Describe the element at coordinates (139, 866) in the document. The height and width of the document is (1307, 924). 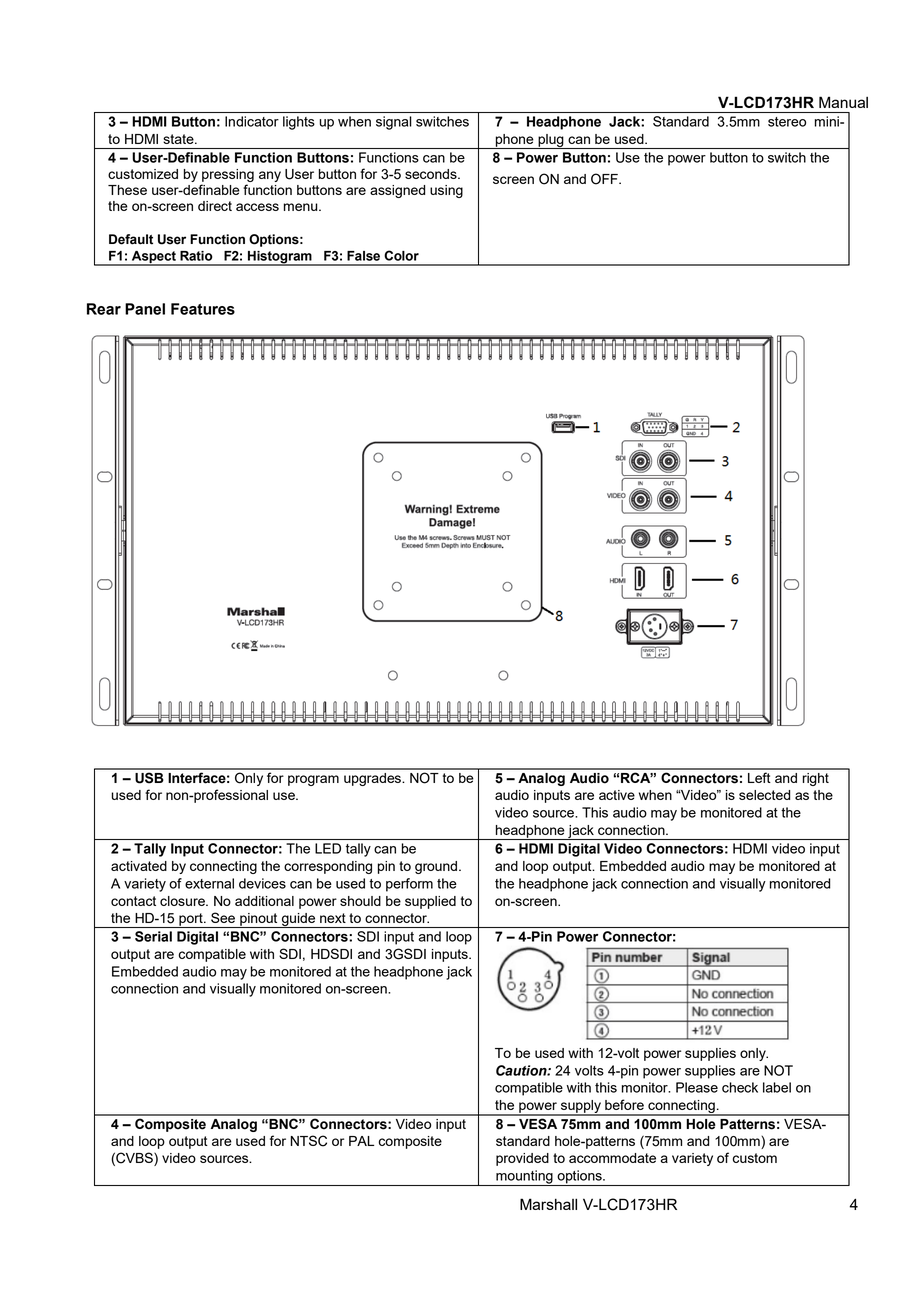
I see `activated` at that location.
